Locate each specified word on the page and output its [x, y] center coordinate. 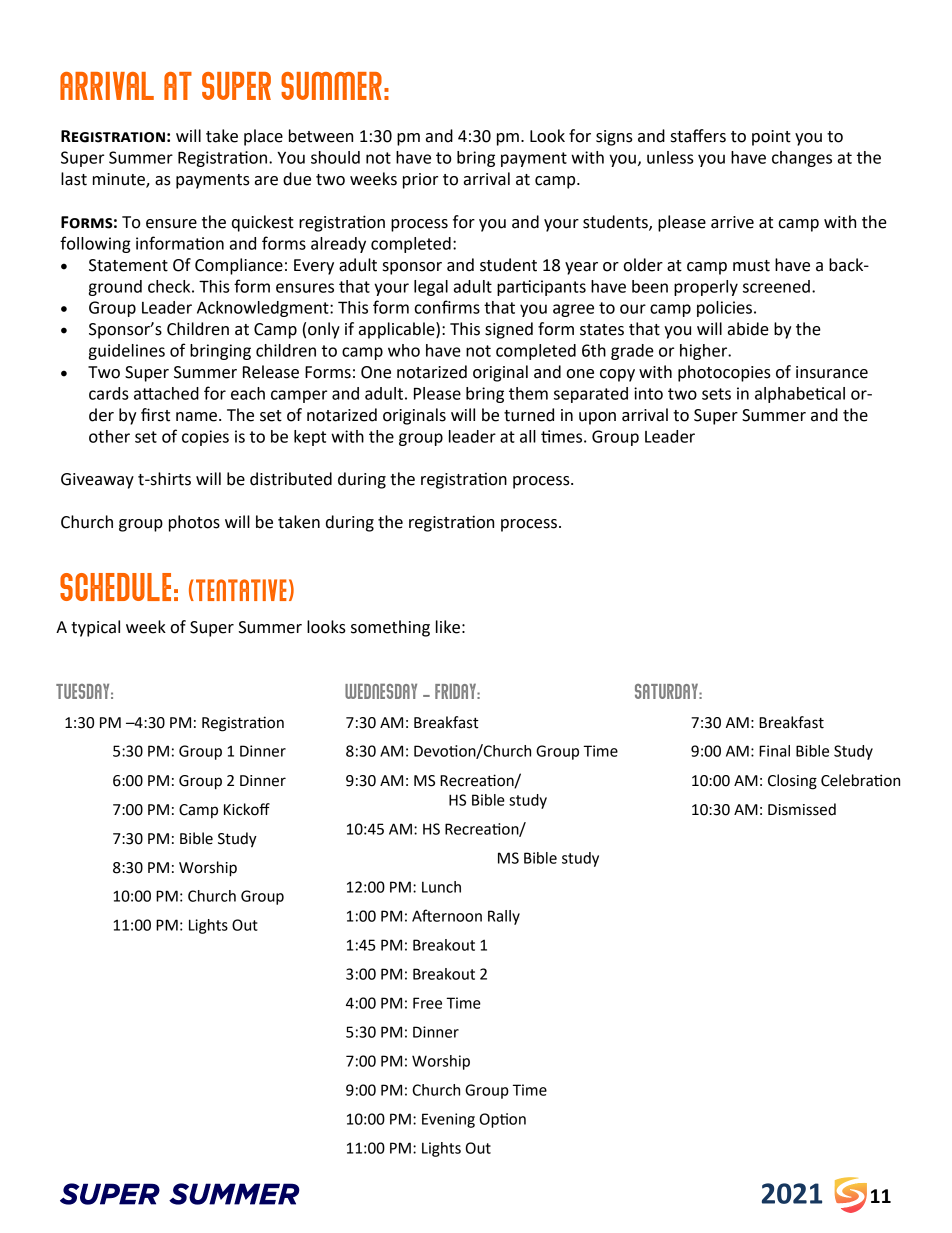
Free [427, 1003]
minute [120, 180]
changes [802, 159]
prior [420, 181]
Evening [448, 1120]
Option [503, 1120]
